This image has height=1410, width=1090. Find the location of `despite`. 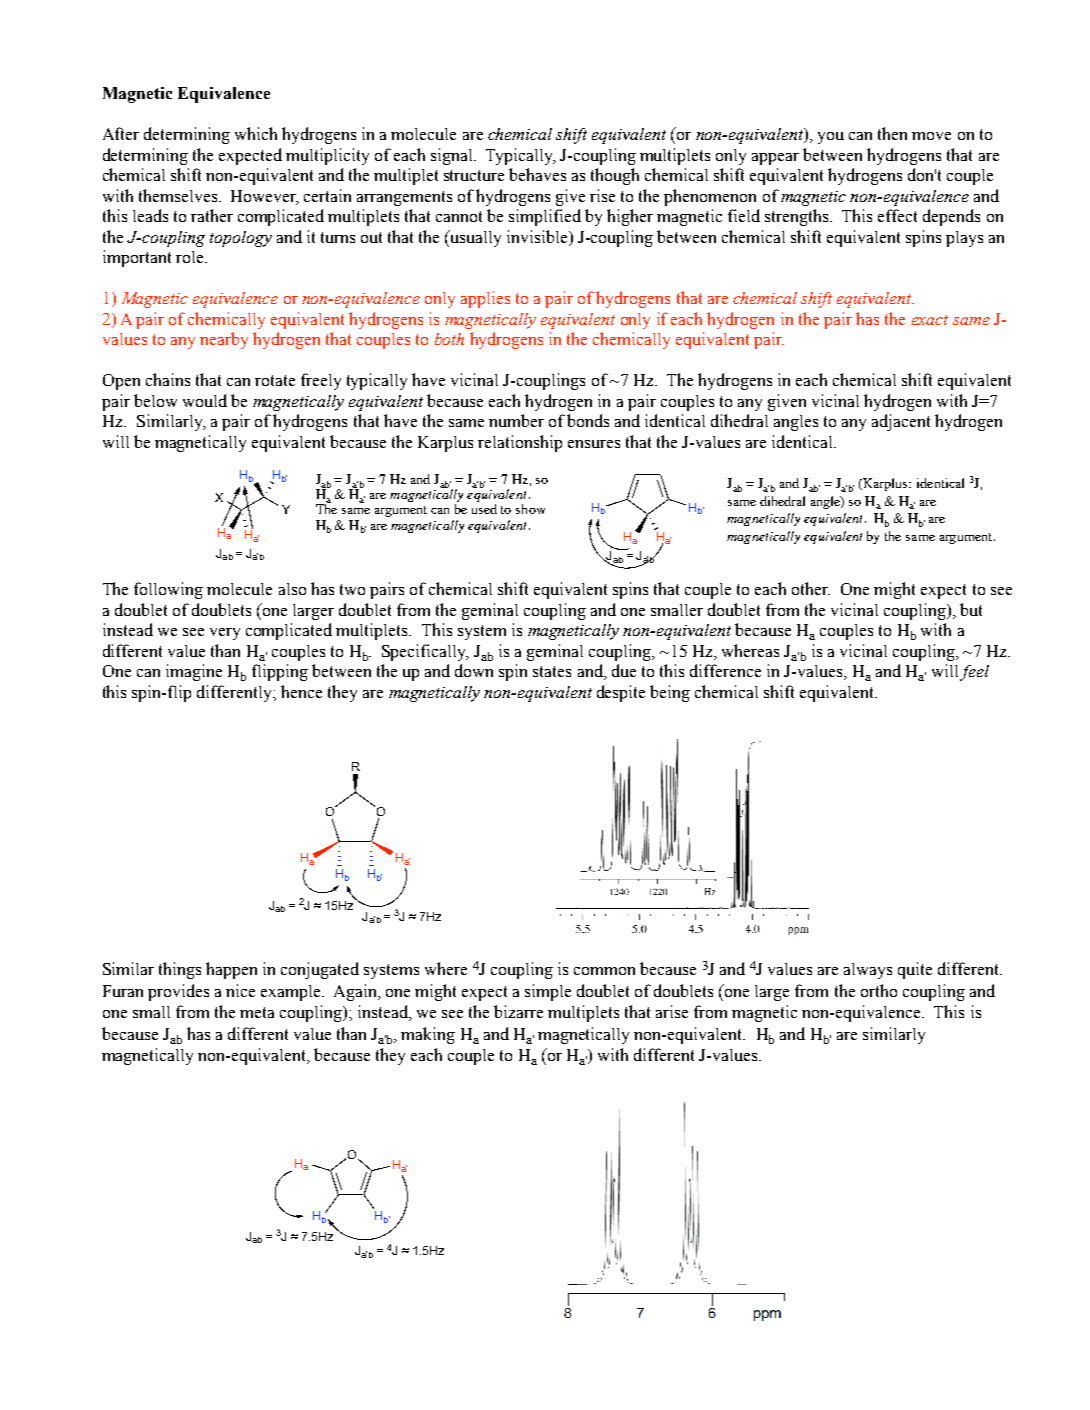

despite is located at coordinates (621, 693).
